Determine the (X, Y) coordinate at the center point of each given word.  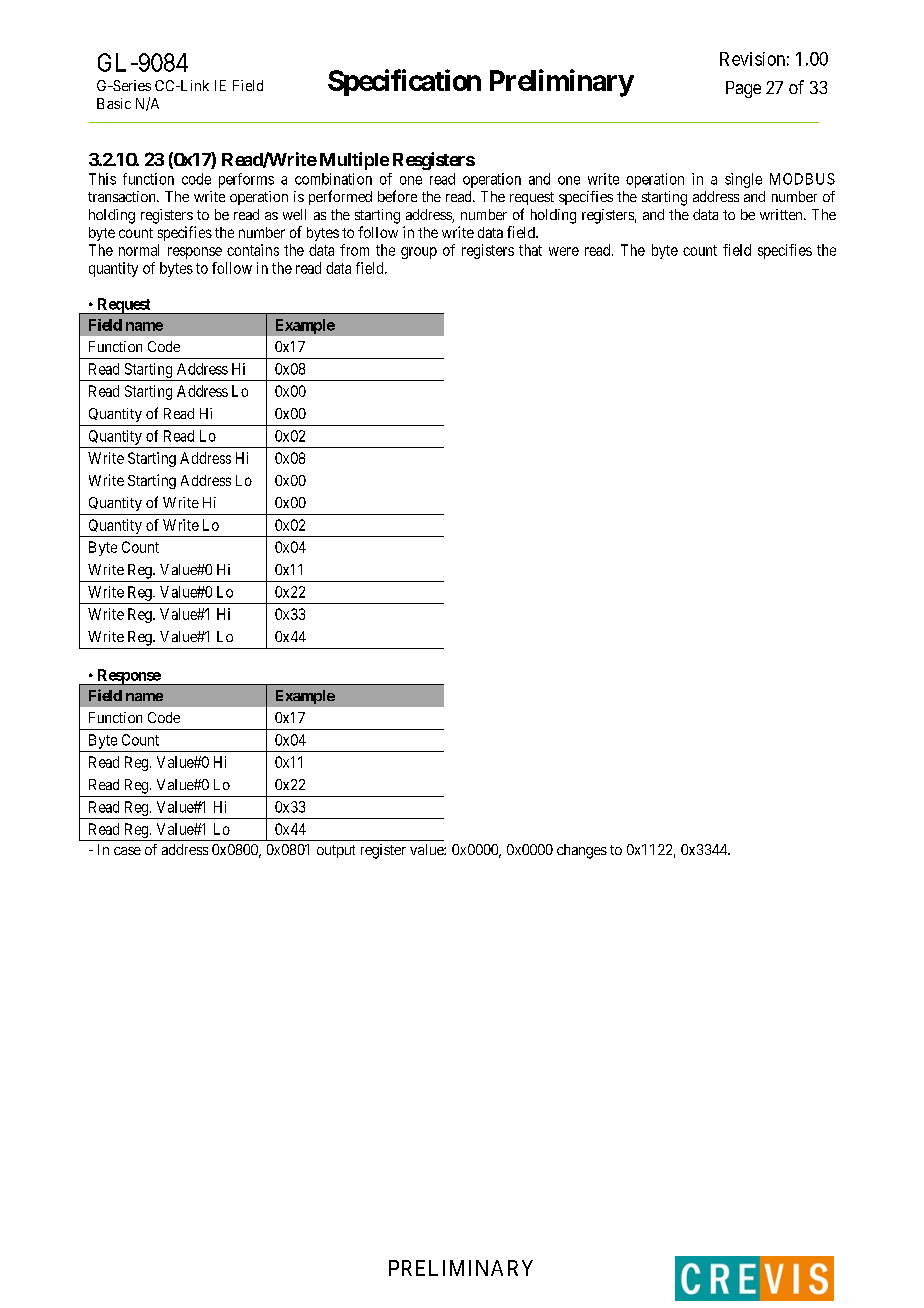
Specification (404, 82)
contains (253, 250)
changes (582, 851)
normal (139, 250)
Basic (114, 103)
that (530, 250)
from (354, 250)
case (127, 851)
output (336, 851)
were (564, 251)
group (419, 253)
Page (743, 89)
